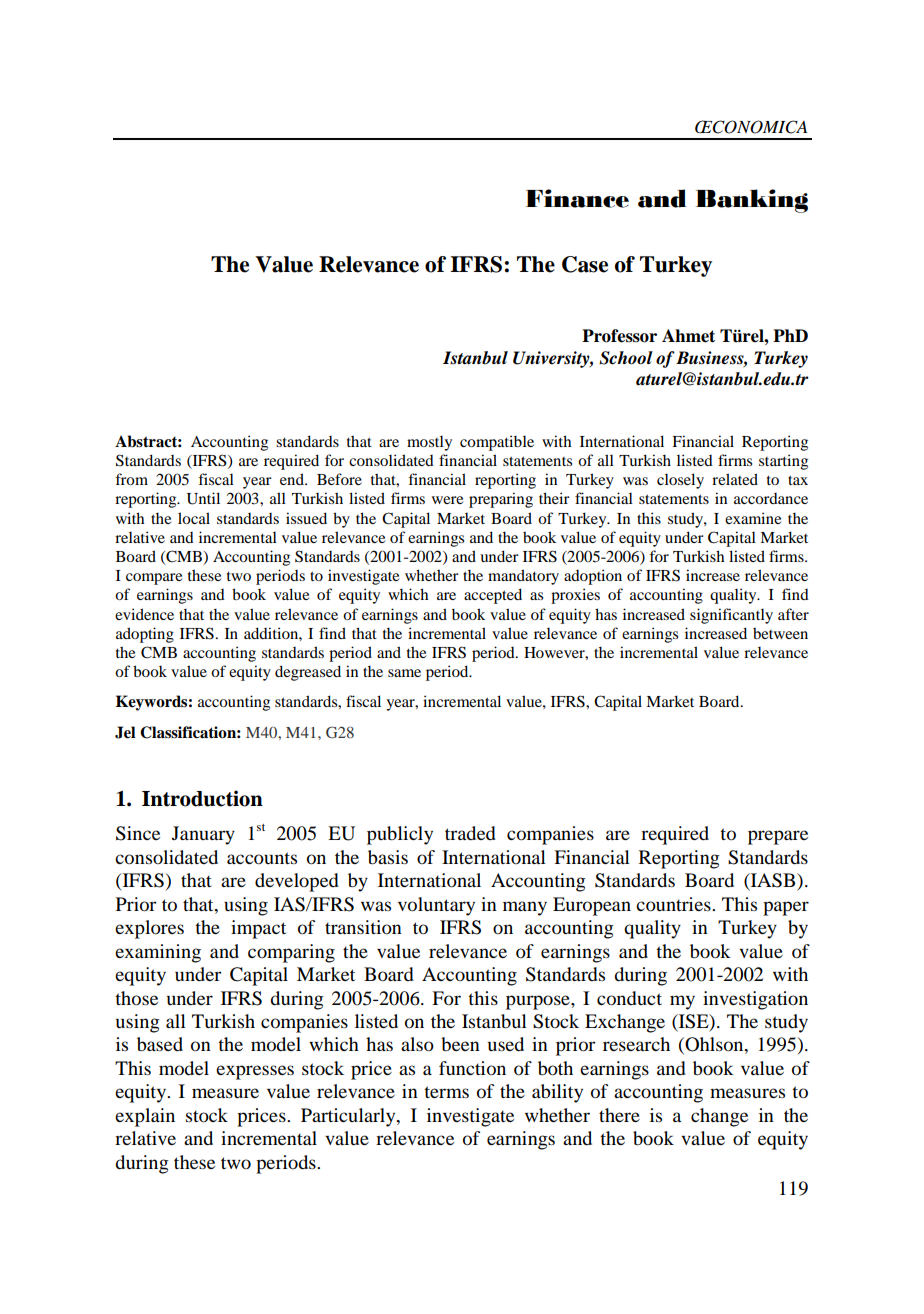 The image size is (924, 1314). Describe the element at coordinates (262, 858) in the screenshot. I see `accounts` at that location.
